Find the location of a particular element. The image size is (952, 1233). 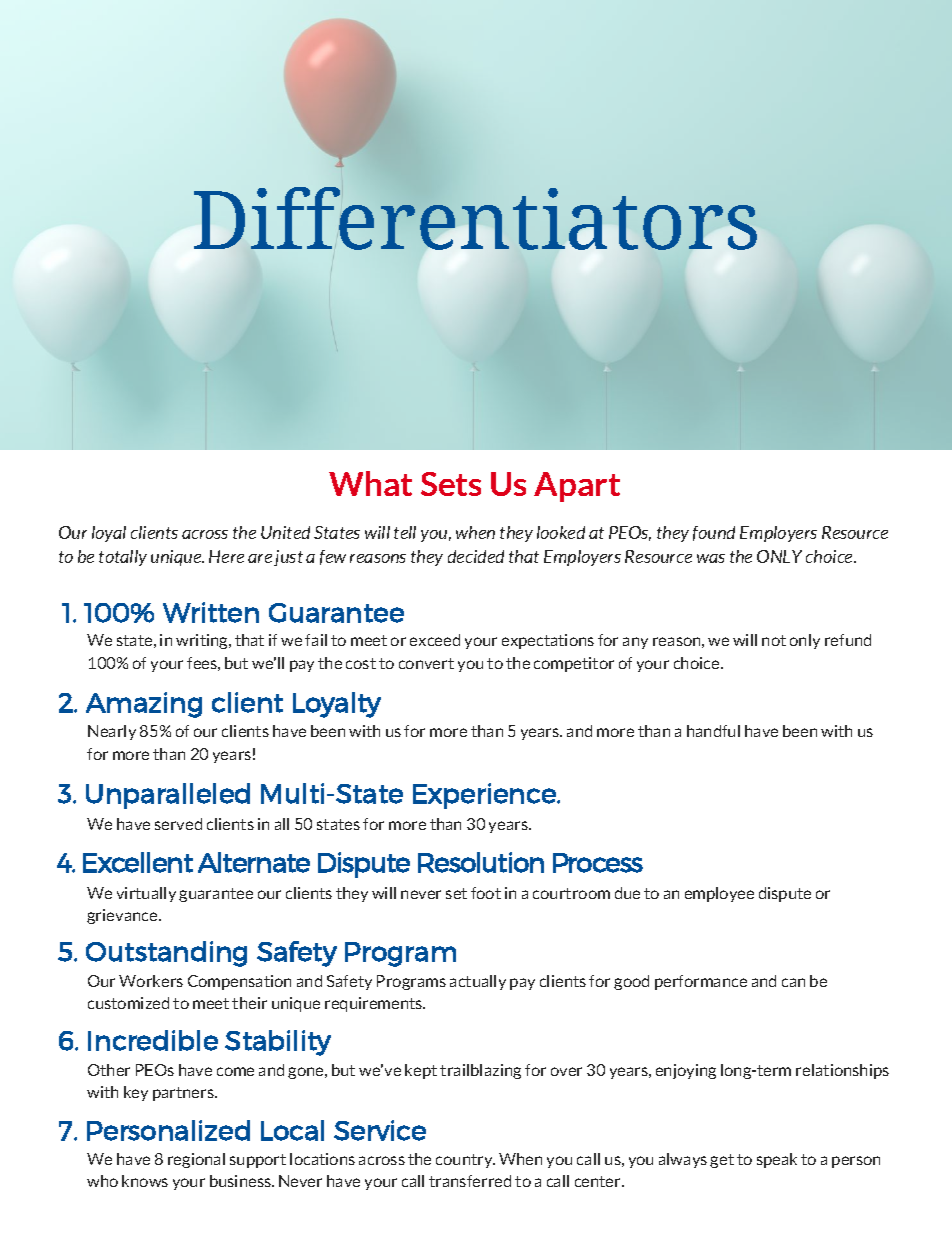

Apart is located at coordinates (577, 487).
